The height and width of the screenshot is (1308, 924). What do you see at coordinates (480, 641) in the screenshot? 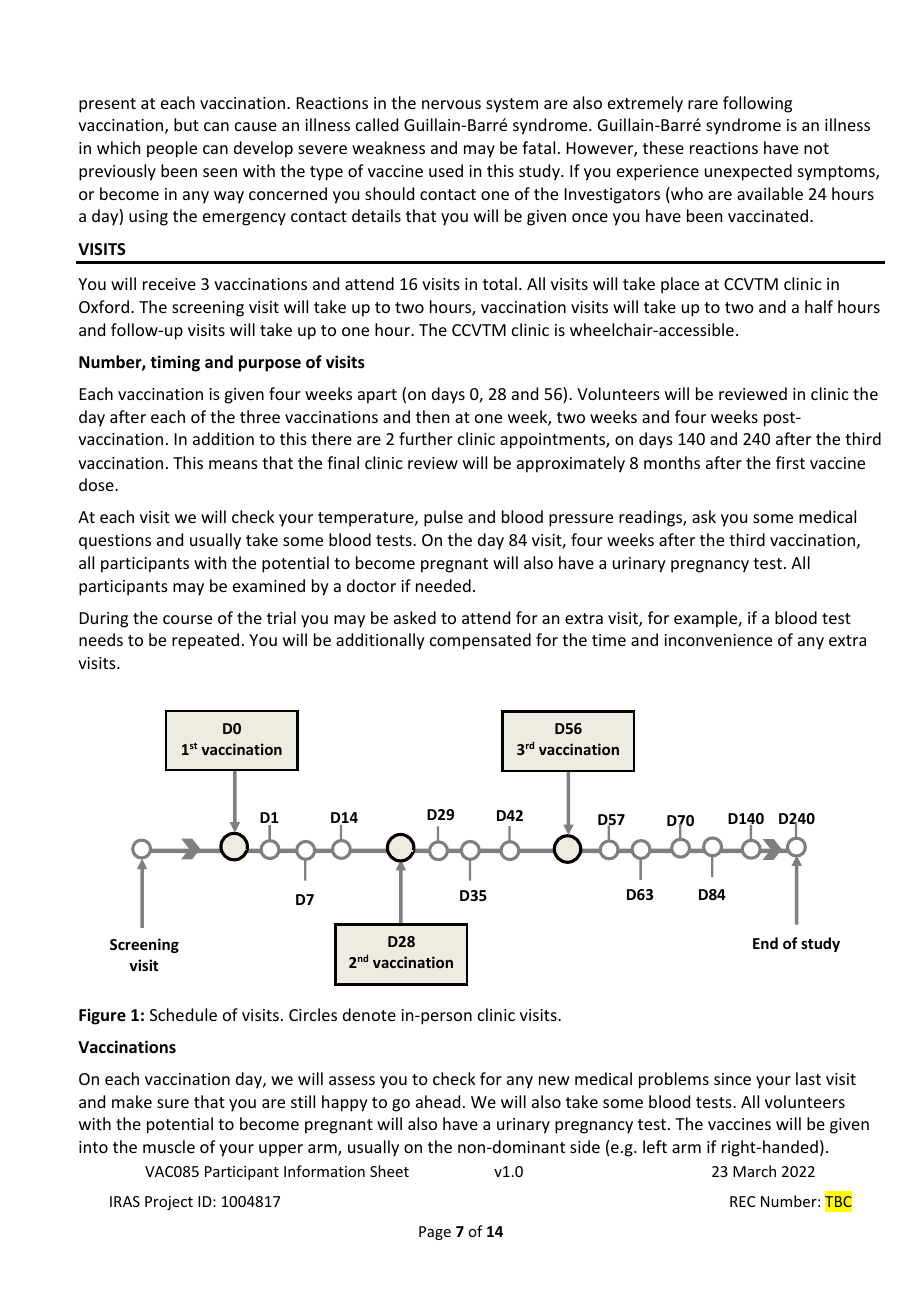
I see `compensated` at bounding box center [480, 641].
